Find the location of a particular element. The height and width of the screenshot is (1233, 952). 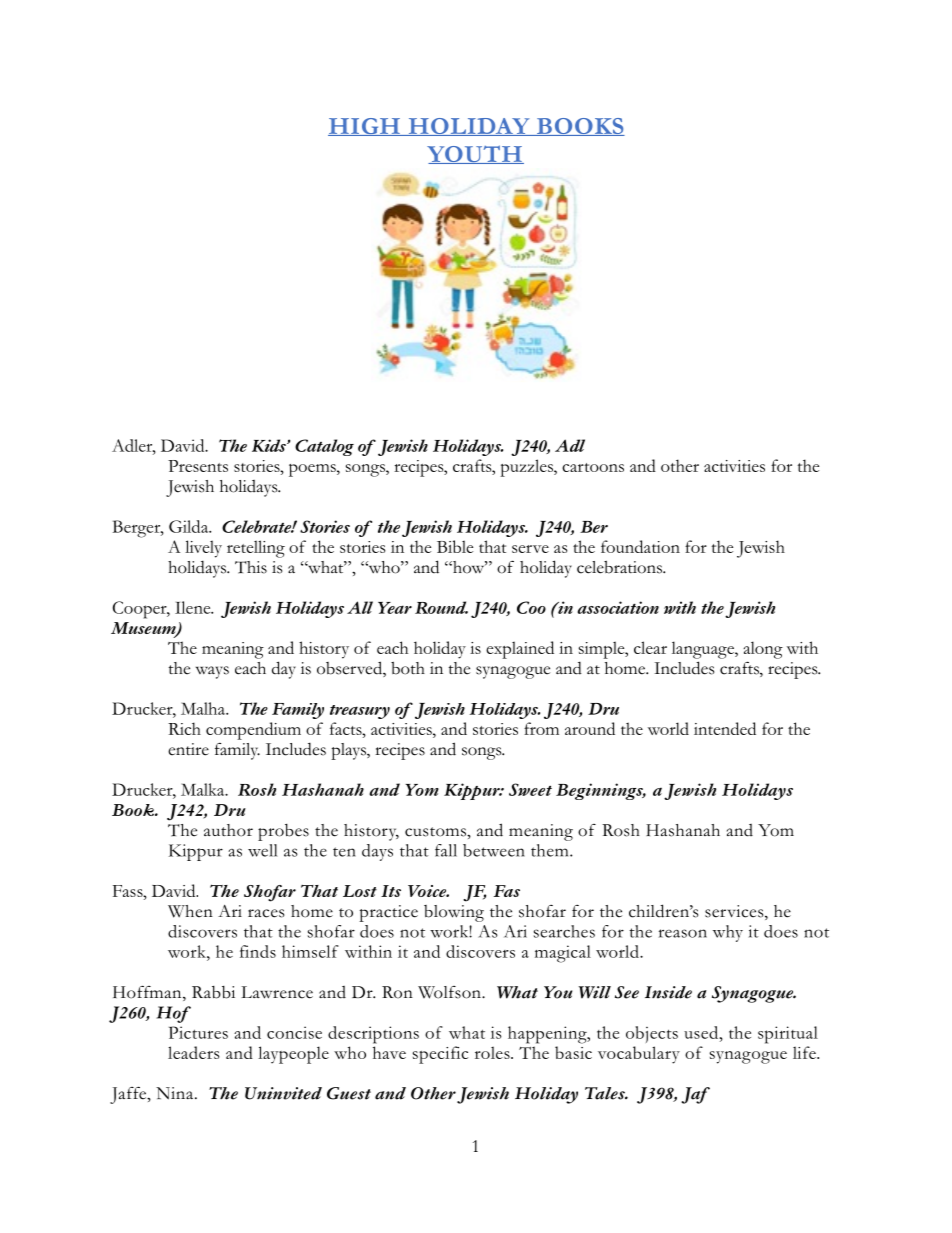

HIGH is located at coordinates (365, 127).
